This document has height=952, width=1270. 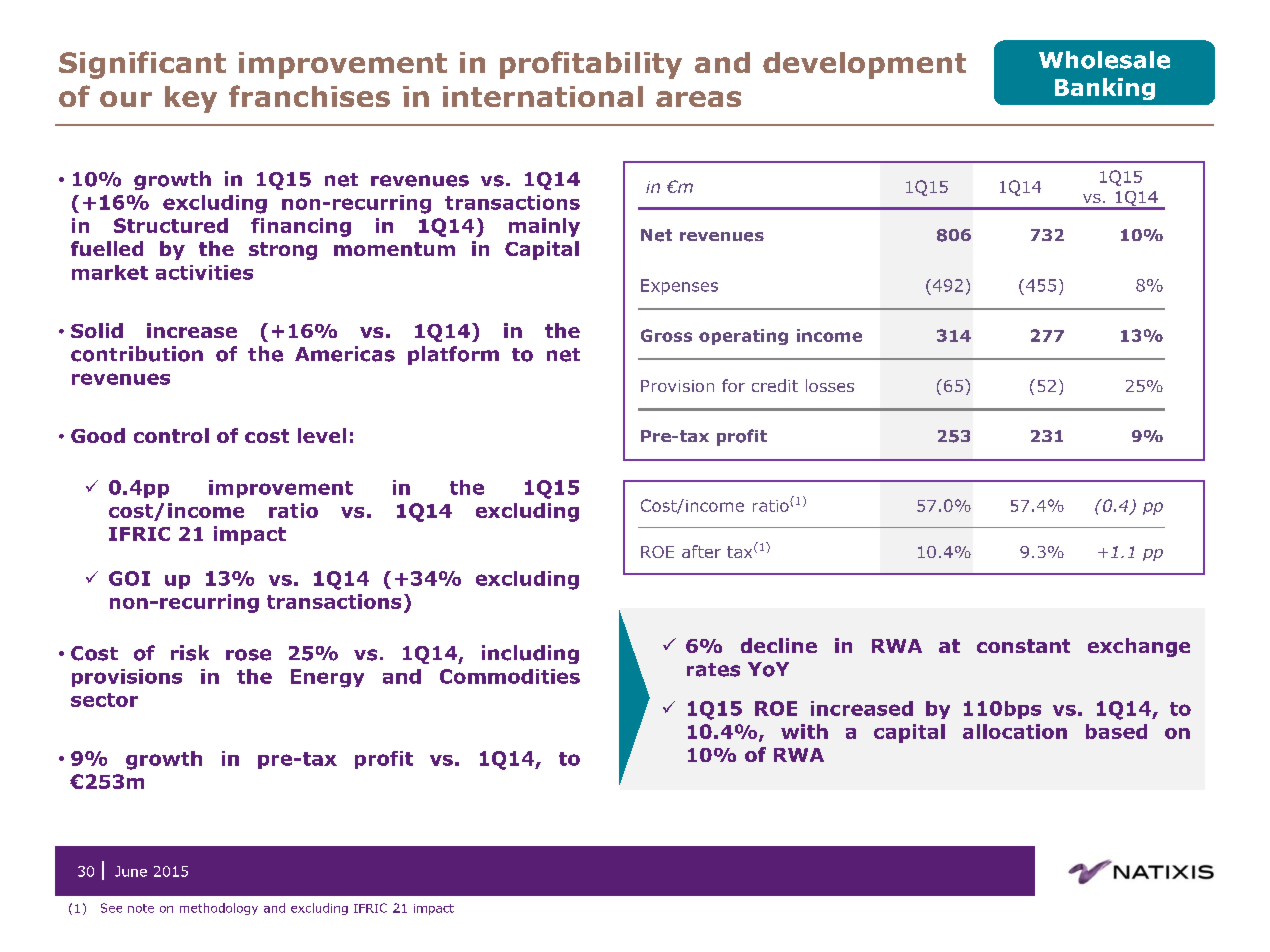 I want to click on key, so click(x=191, y=99).
